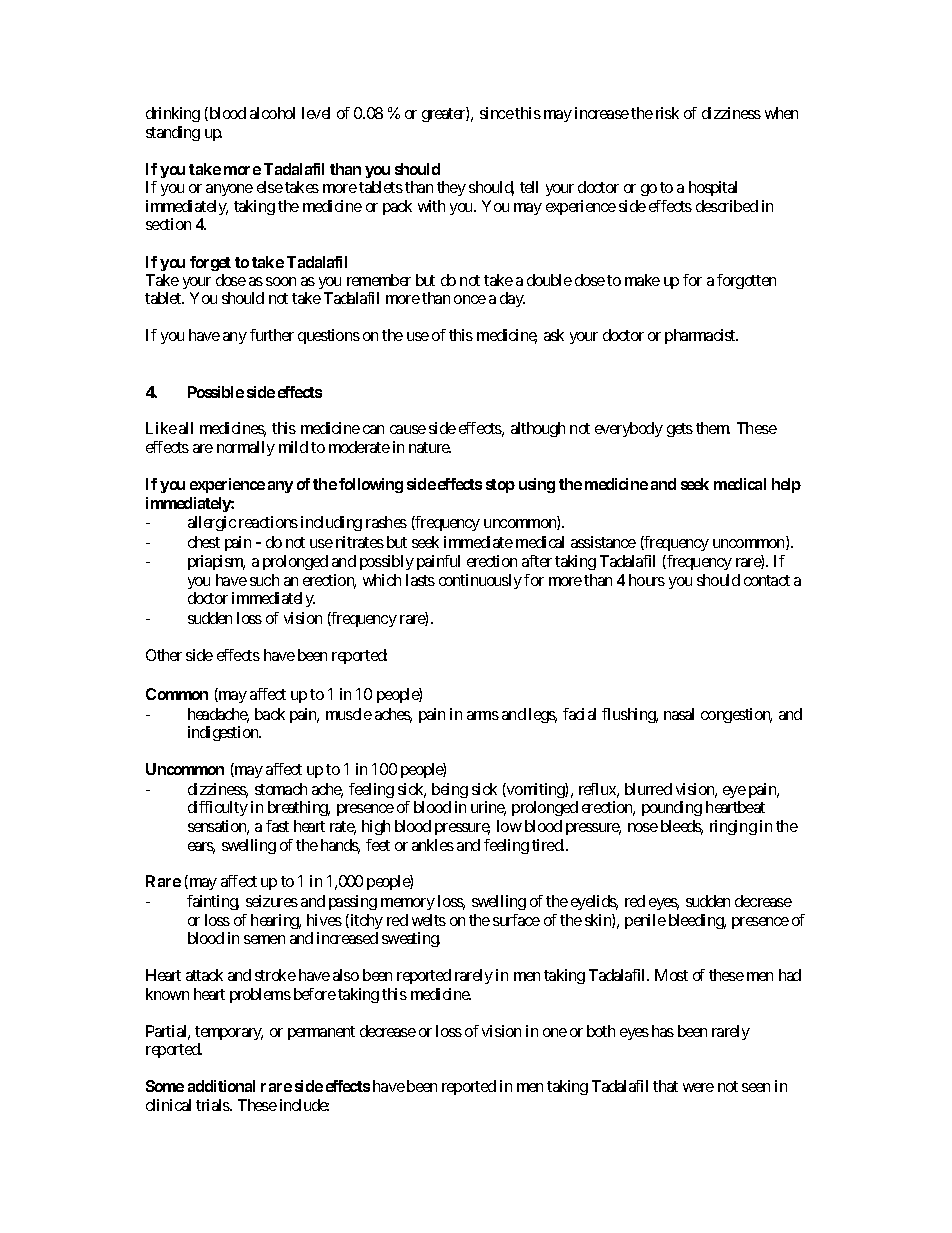  What do you see at coordinates (221, 1086) in the screenshot?
I see `additional` at bounding box center [221, 1086].
